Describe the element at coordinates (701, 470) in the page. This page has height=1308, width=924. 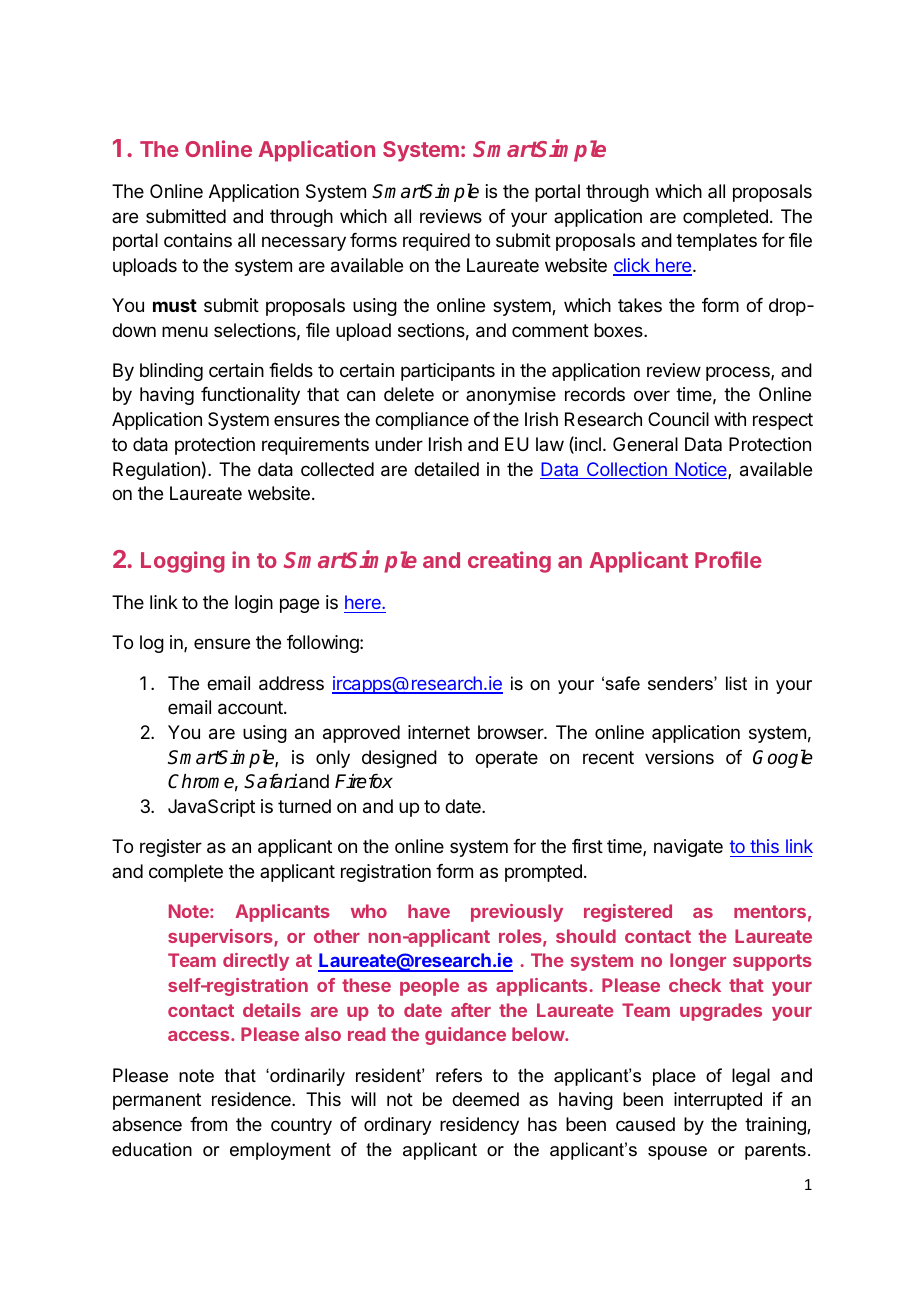
I see `Notice` at that location.
